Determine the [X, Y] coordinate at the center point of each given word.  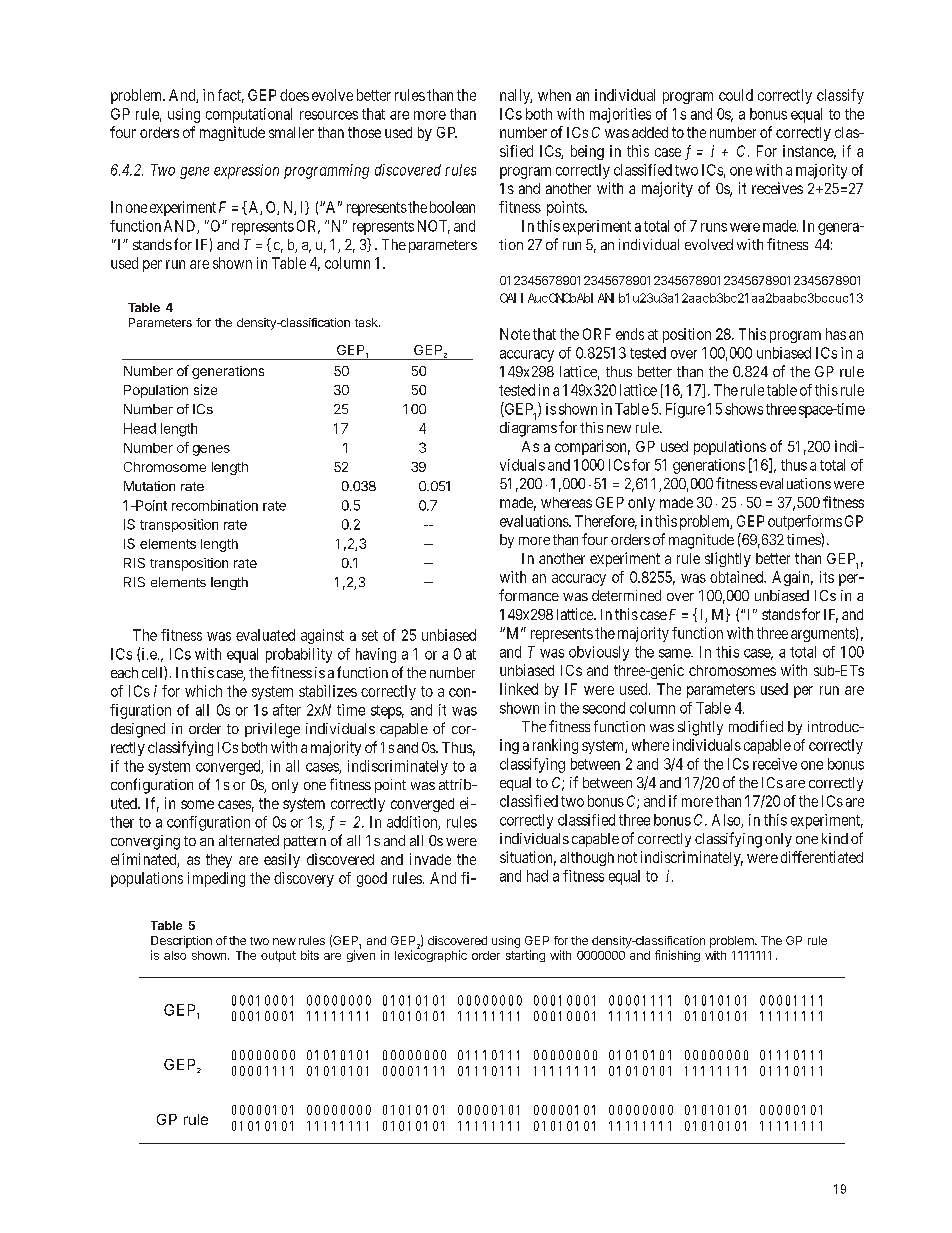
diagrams [528, 429]
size [205, 389]
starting [525, 956]
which [203, 691]
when [554, 95]
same [675, 653]
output [278, 956]
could [736, 95]
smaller [291, 132]
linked [519, 689]
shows [744, 409]
